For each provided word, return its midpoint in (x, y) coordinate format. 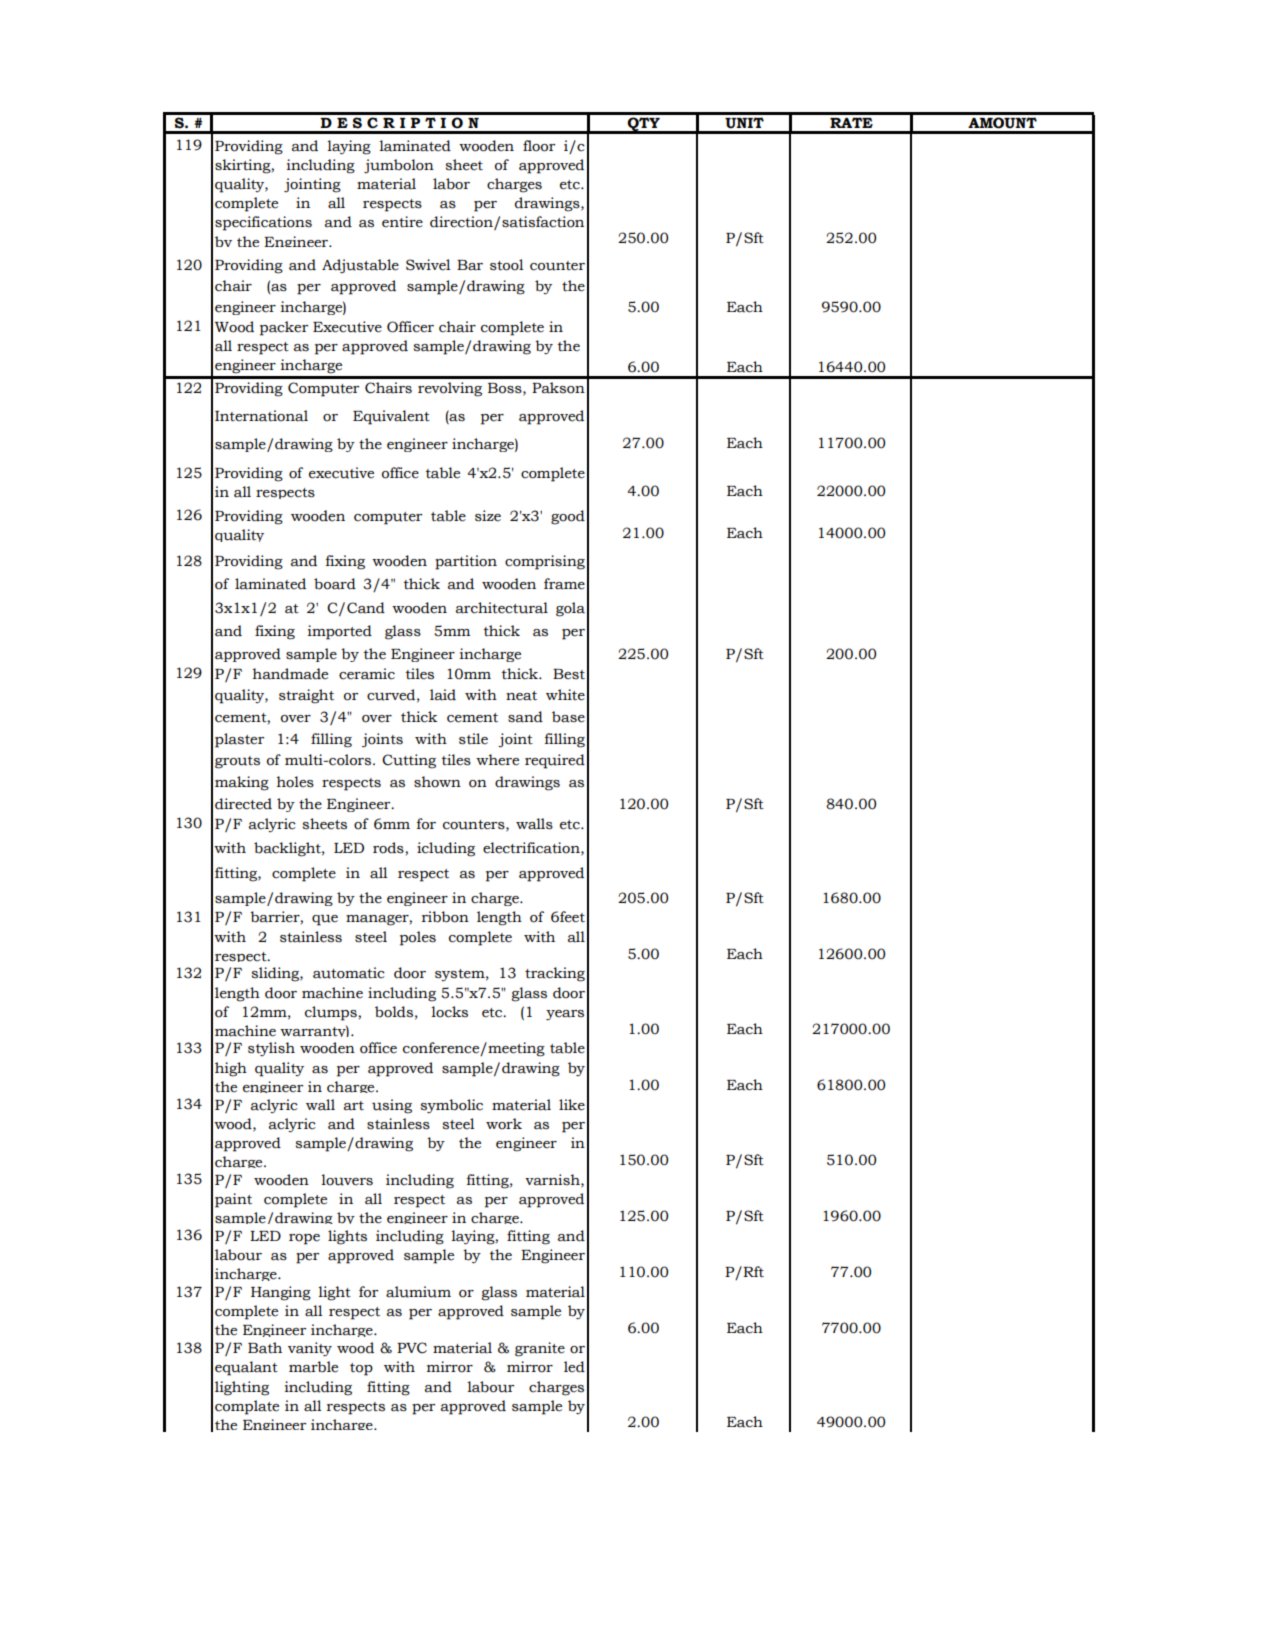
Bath (265, 1348)
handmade (290, 674)
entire (402, 222)
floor (539, 146)
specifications (263, 223)
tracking (555, 974)
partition (466, 562)
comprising (545, 562)
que (325, 920)
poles (418, 938)
